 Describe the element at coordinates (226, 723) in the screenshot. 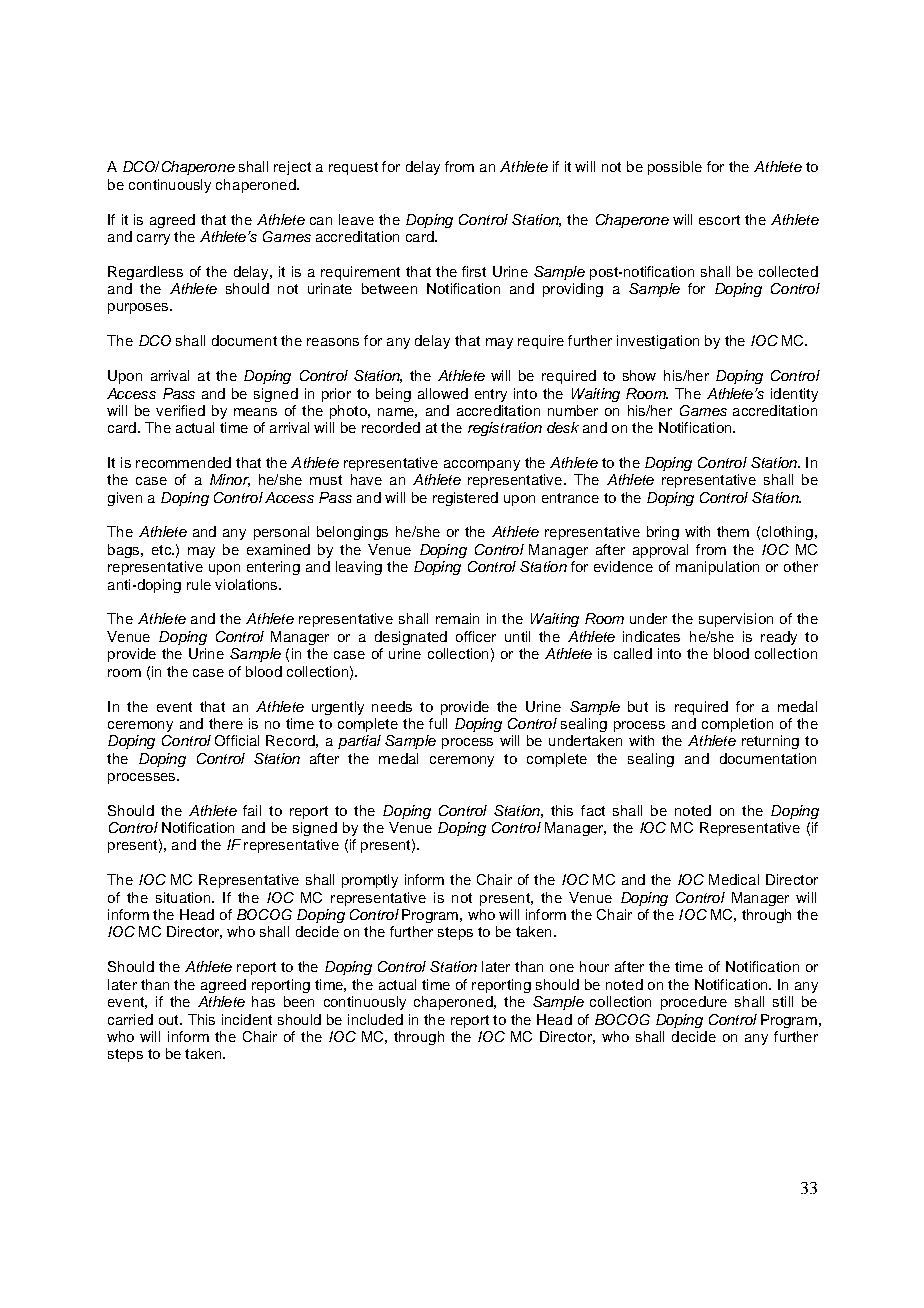

I see `there` at that location.
